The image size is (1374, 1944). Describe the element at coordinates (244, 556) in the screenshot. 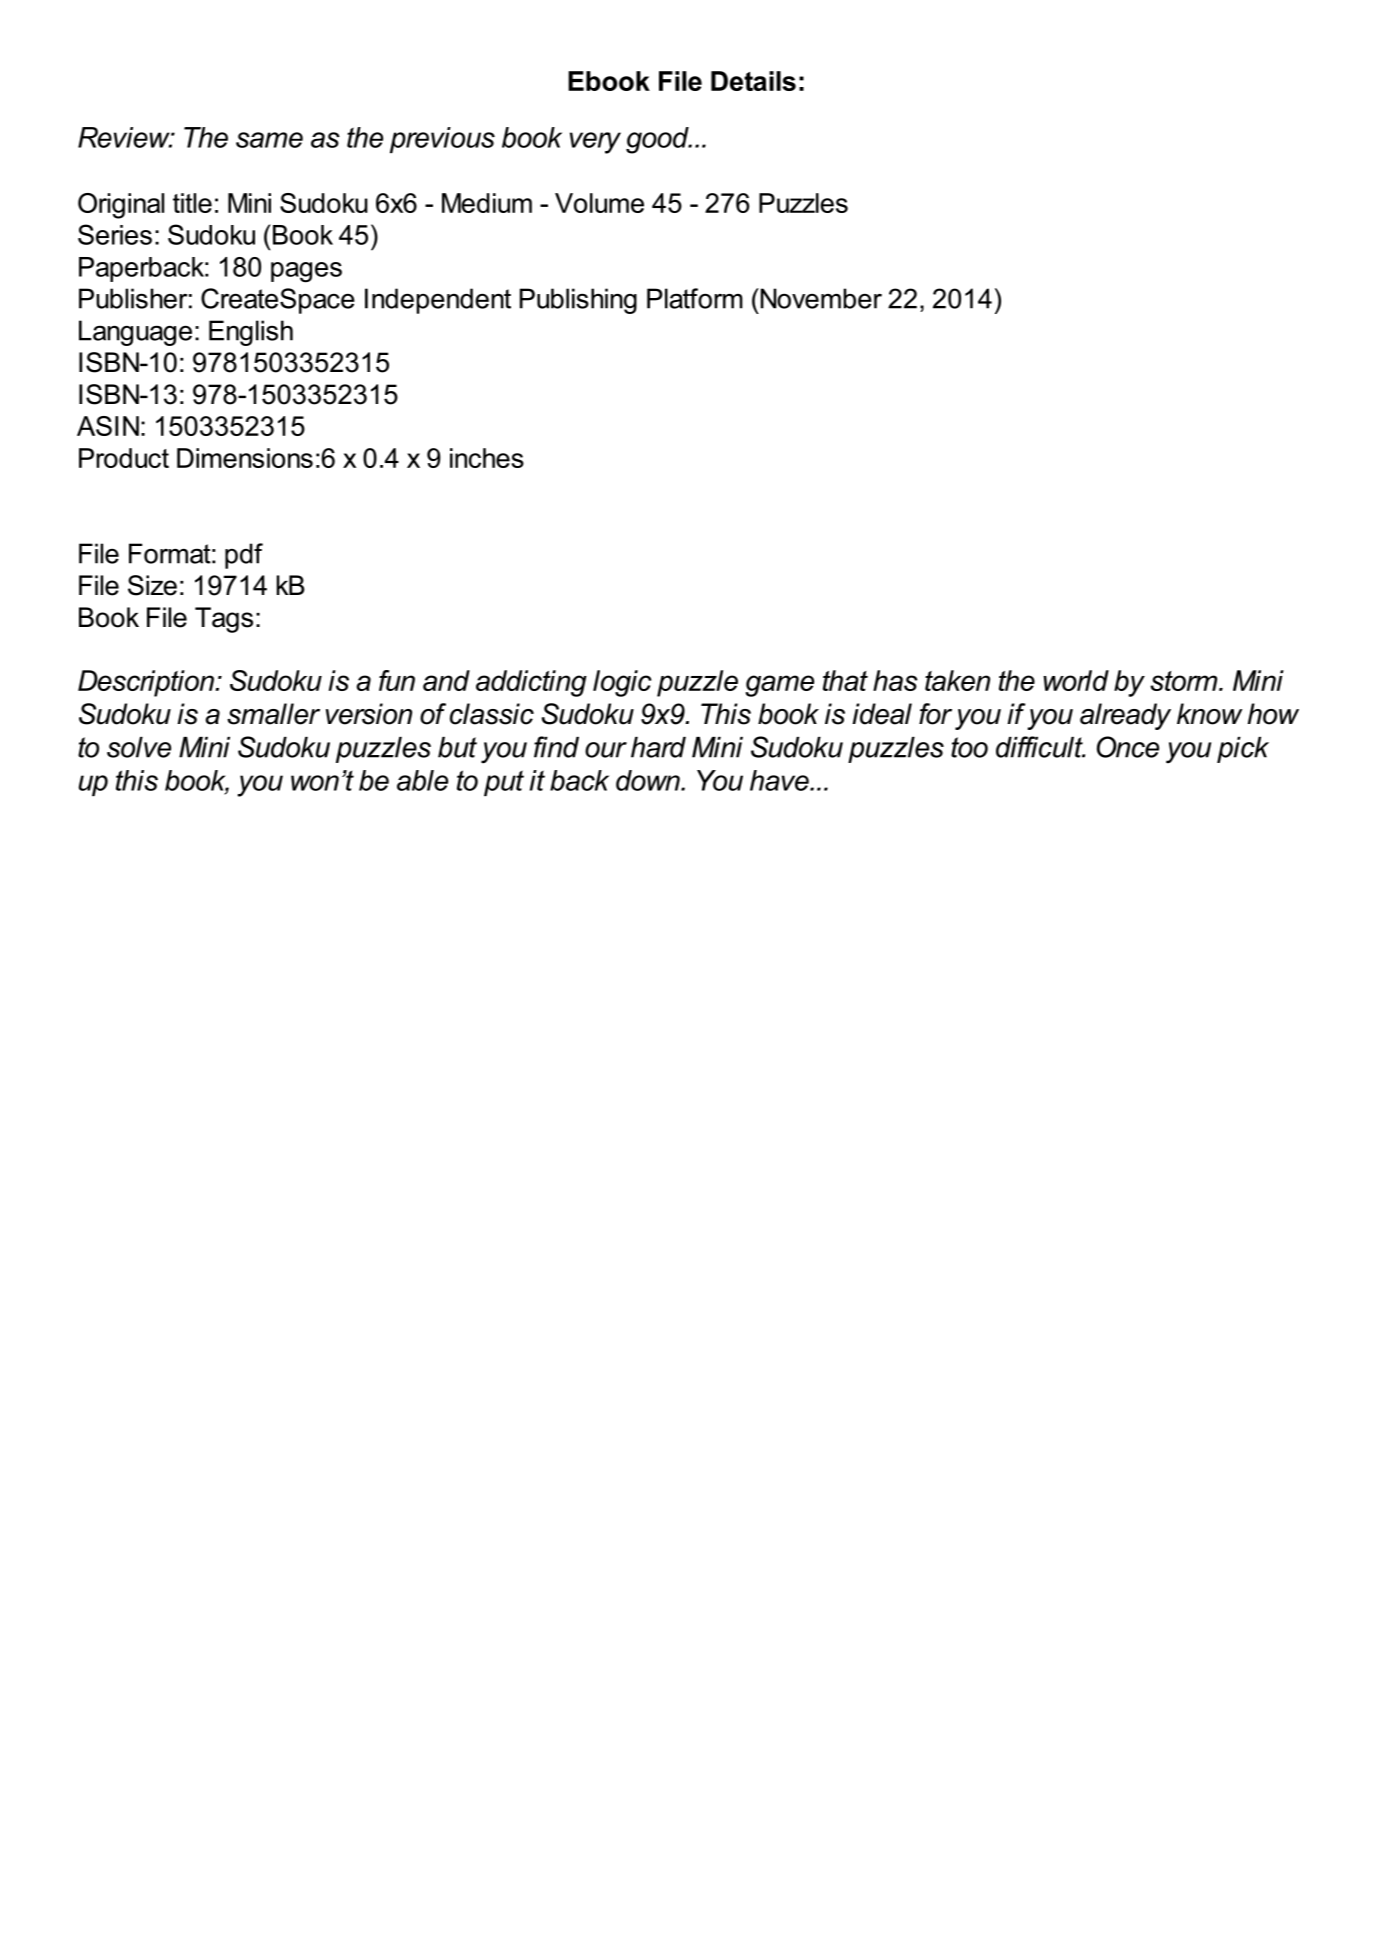

I see `pdf` at that location.
